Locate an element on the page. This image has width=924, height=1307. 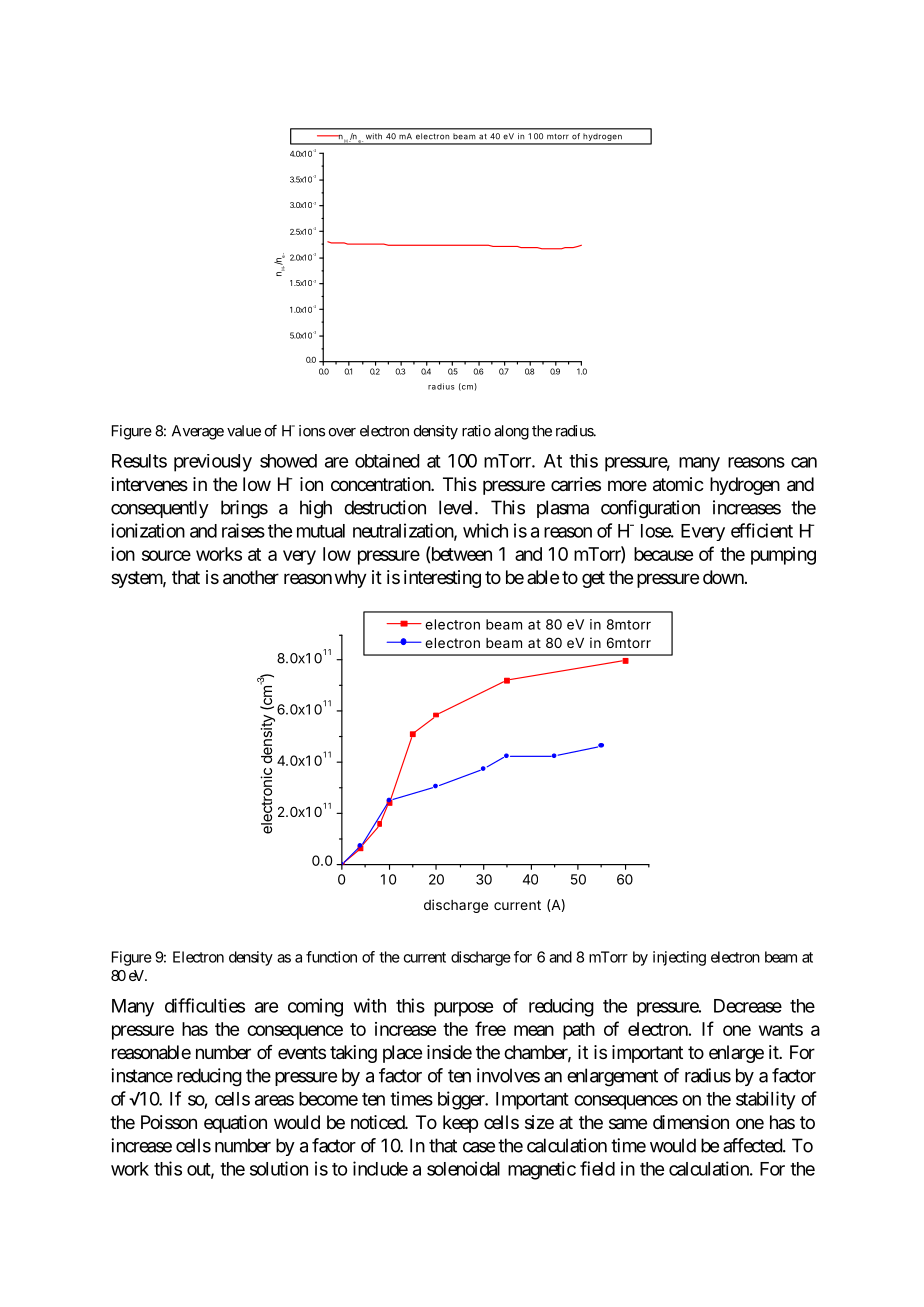
another is located at coordinates (251, 577).
